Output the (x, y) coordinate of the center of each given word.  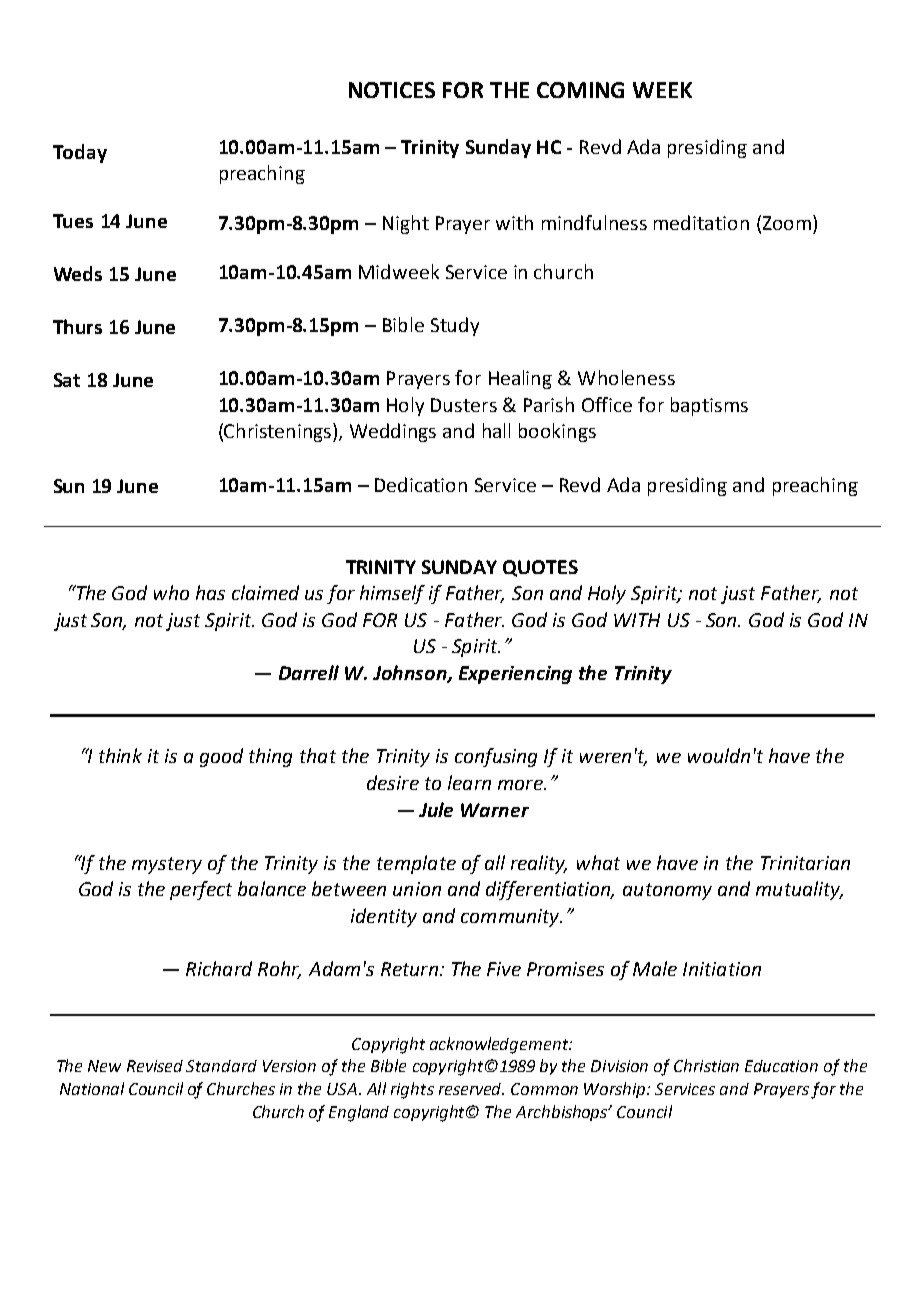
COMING (580, 90)
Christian (706, 1065)
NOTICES (392, 90)
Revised (155, 1066)
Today (80, 153)
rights (412, 1090)
